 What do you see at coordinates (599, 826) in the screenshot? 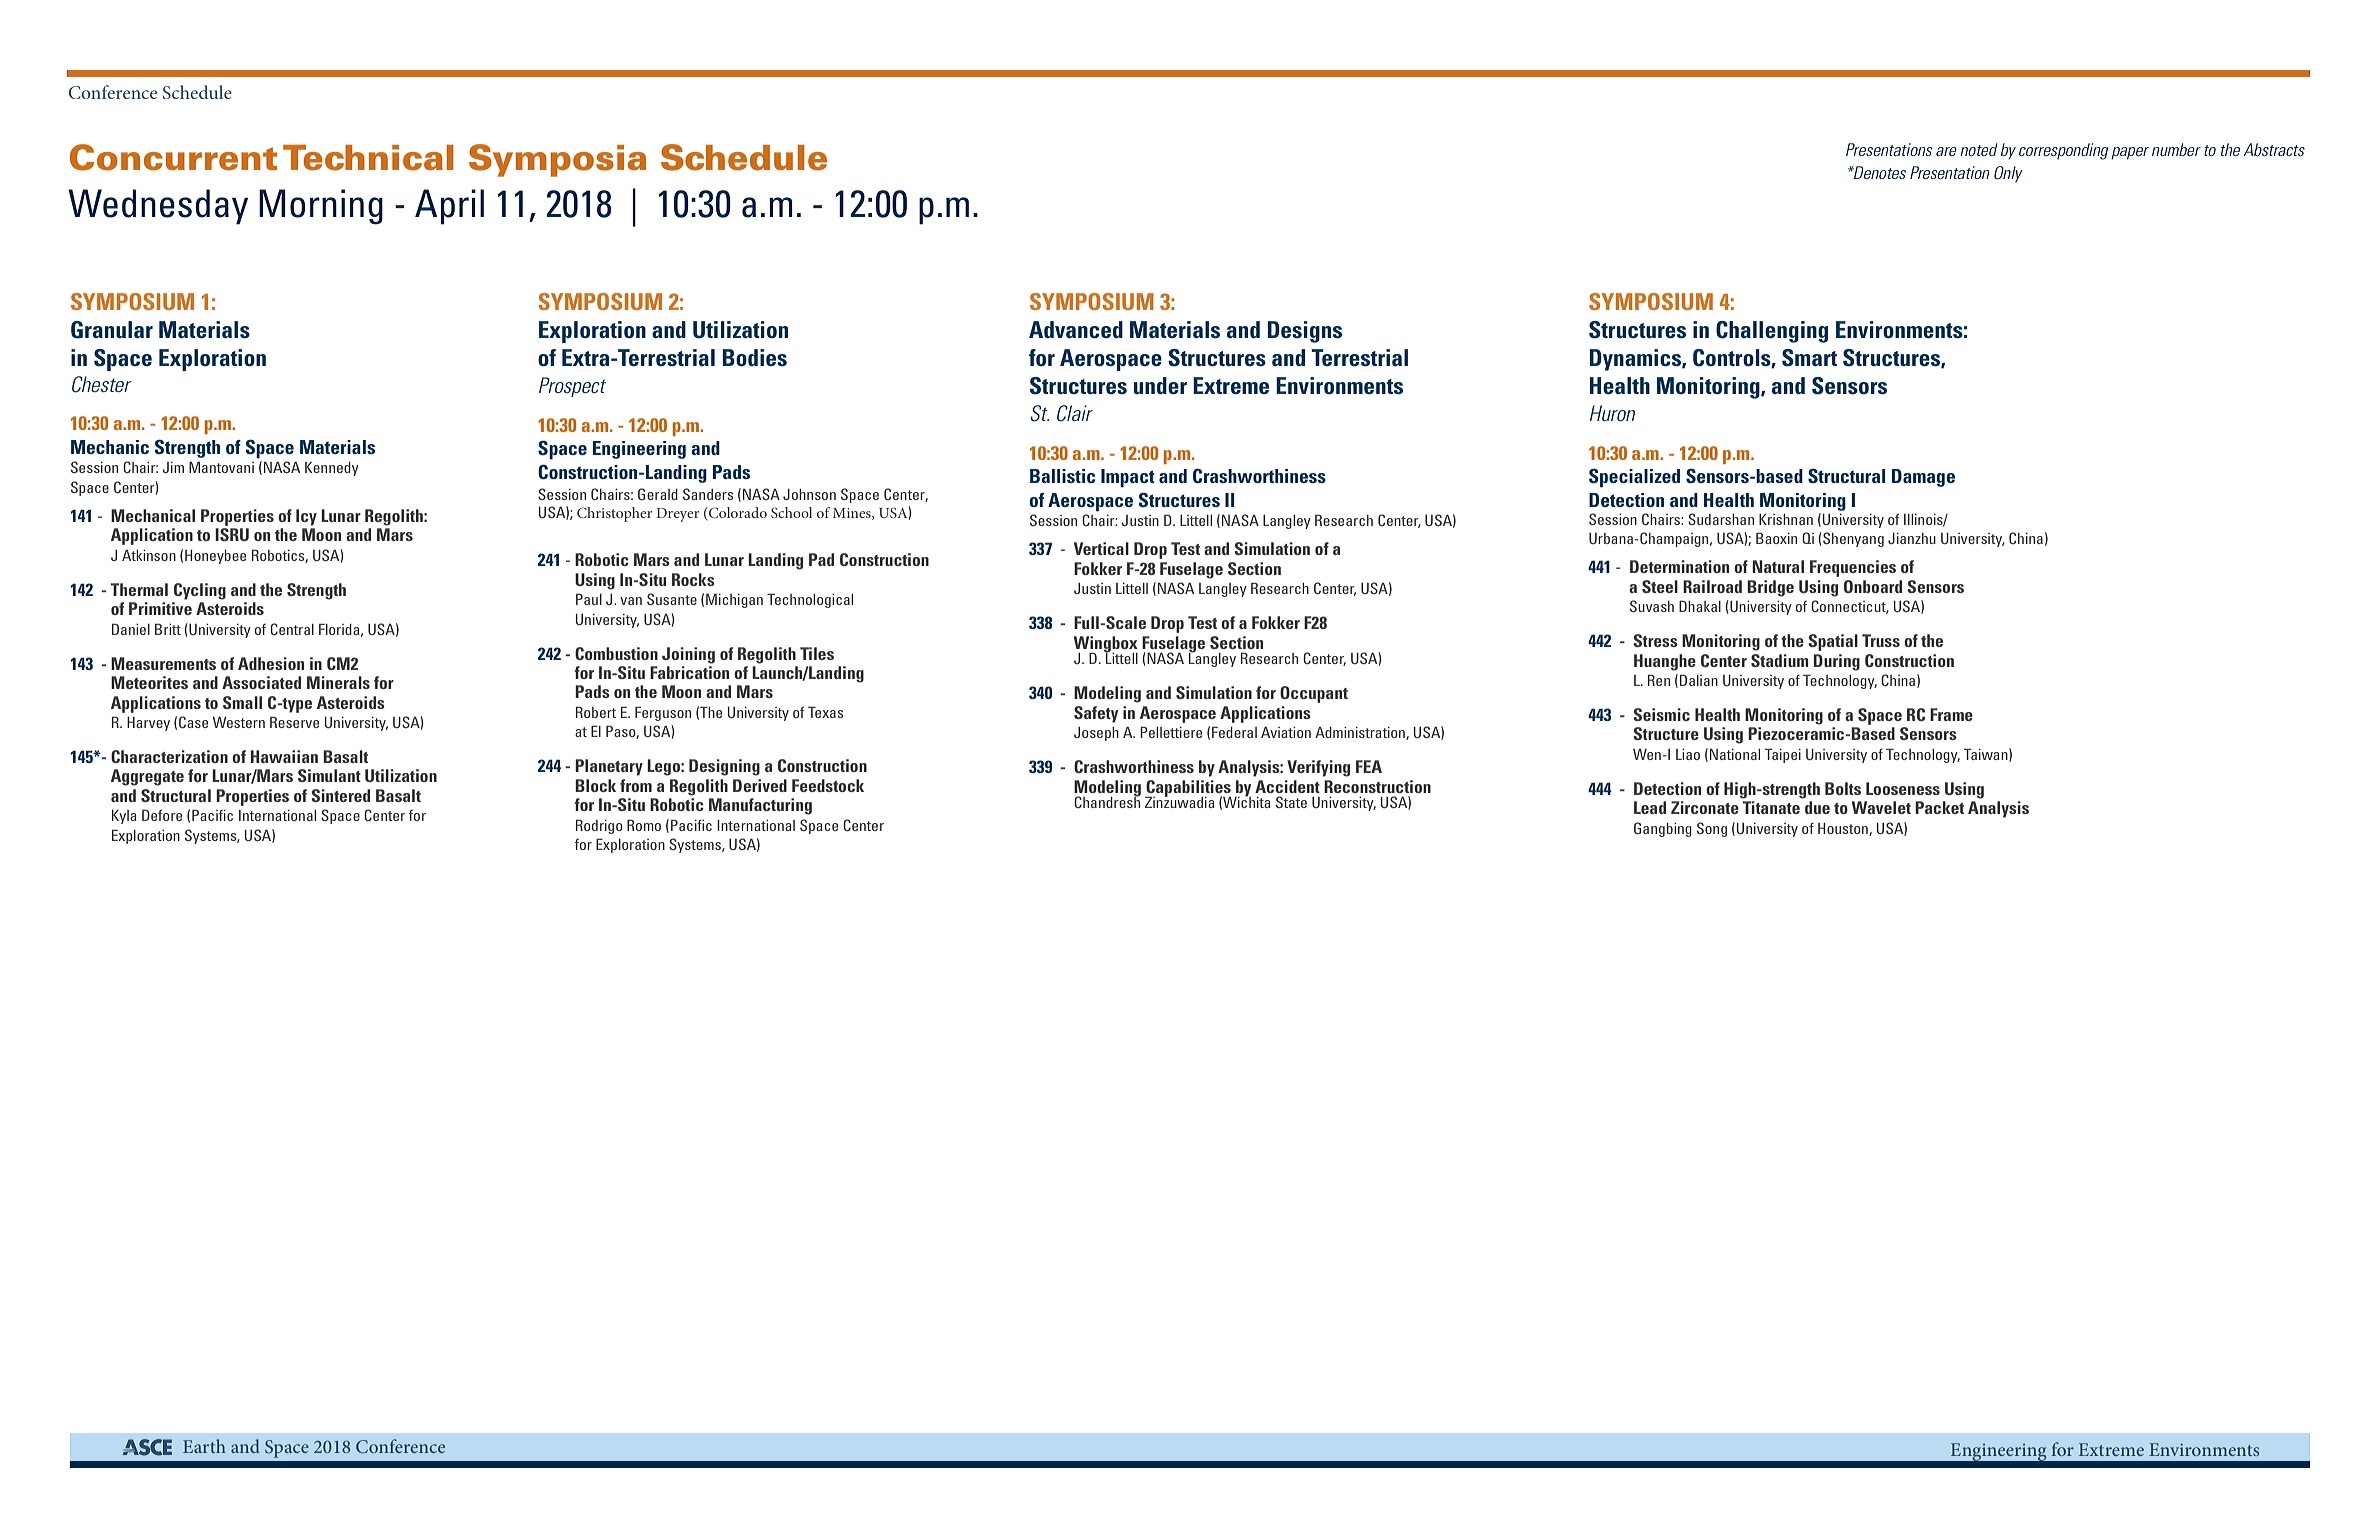
I see `Rodrigo` at bounding box center [599, 826].
